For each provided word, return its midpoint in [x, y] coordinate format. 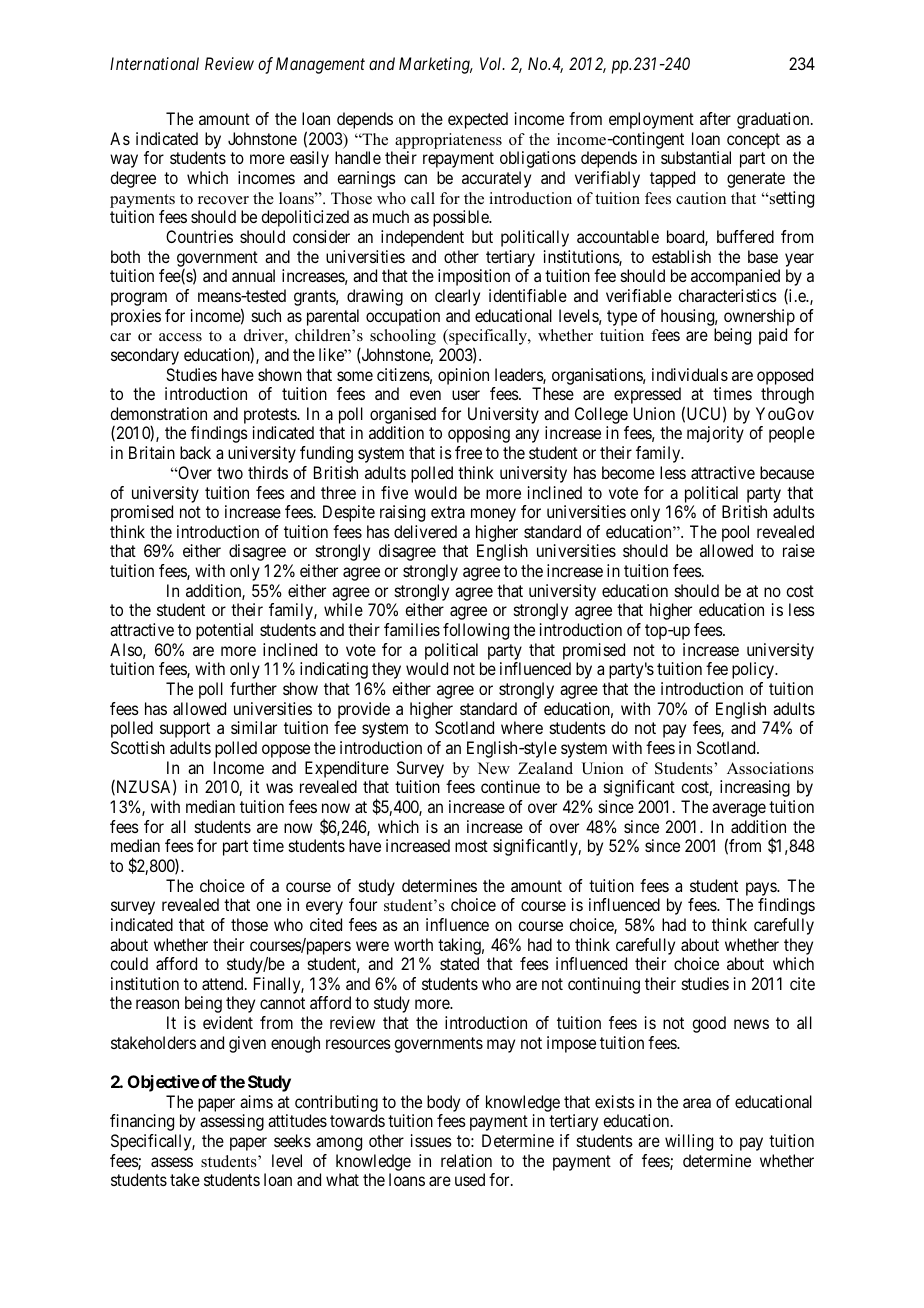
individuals [690, 374]
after [715, 118]
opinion [463, 376]
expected [478, 120]
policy [754, 670]
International [154, 63]
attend [224, 983]
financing [142, 1122]
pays [762, 889]
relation [466, 1160]
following [476, 631]
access [180, 337]
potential [224, 631]
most [471, 846]
